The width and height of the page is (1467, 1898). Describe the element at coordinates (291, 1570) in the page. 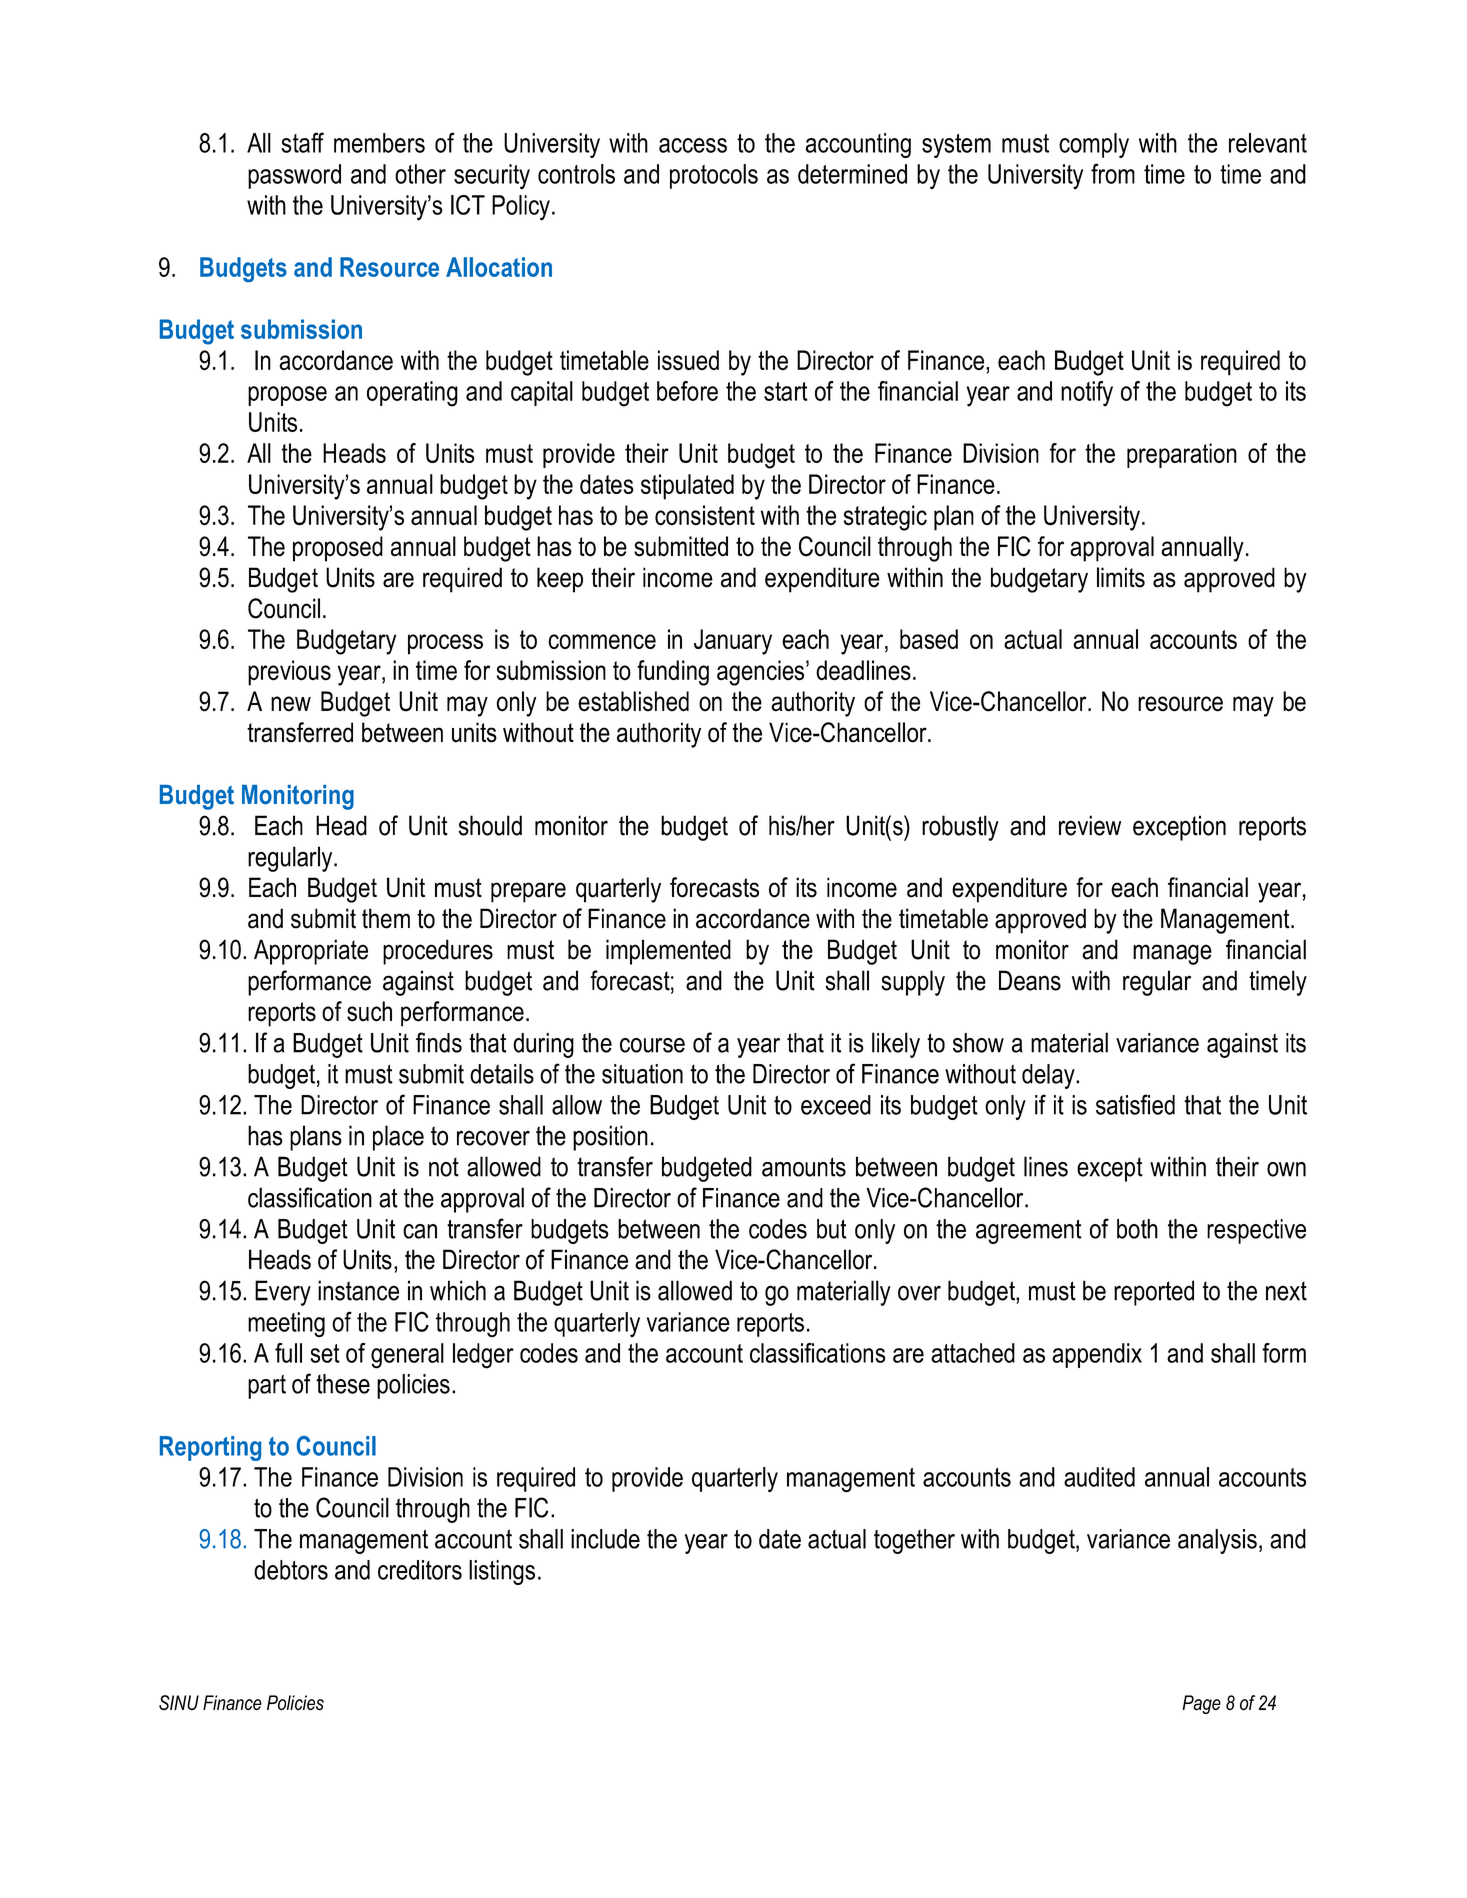

I see `debtors` at that location.
